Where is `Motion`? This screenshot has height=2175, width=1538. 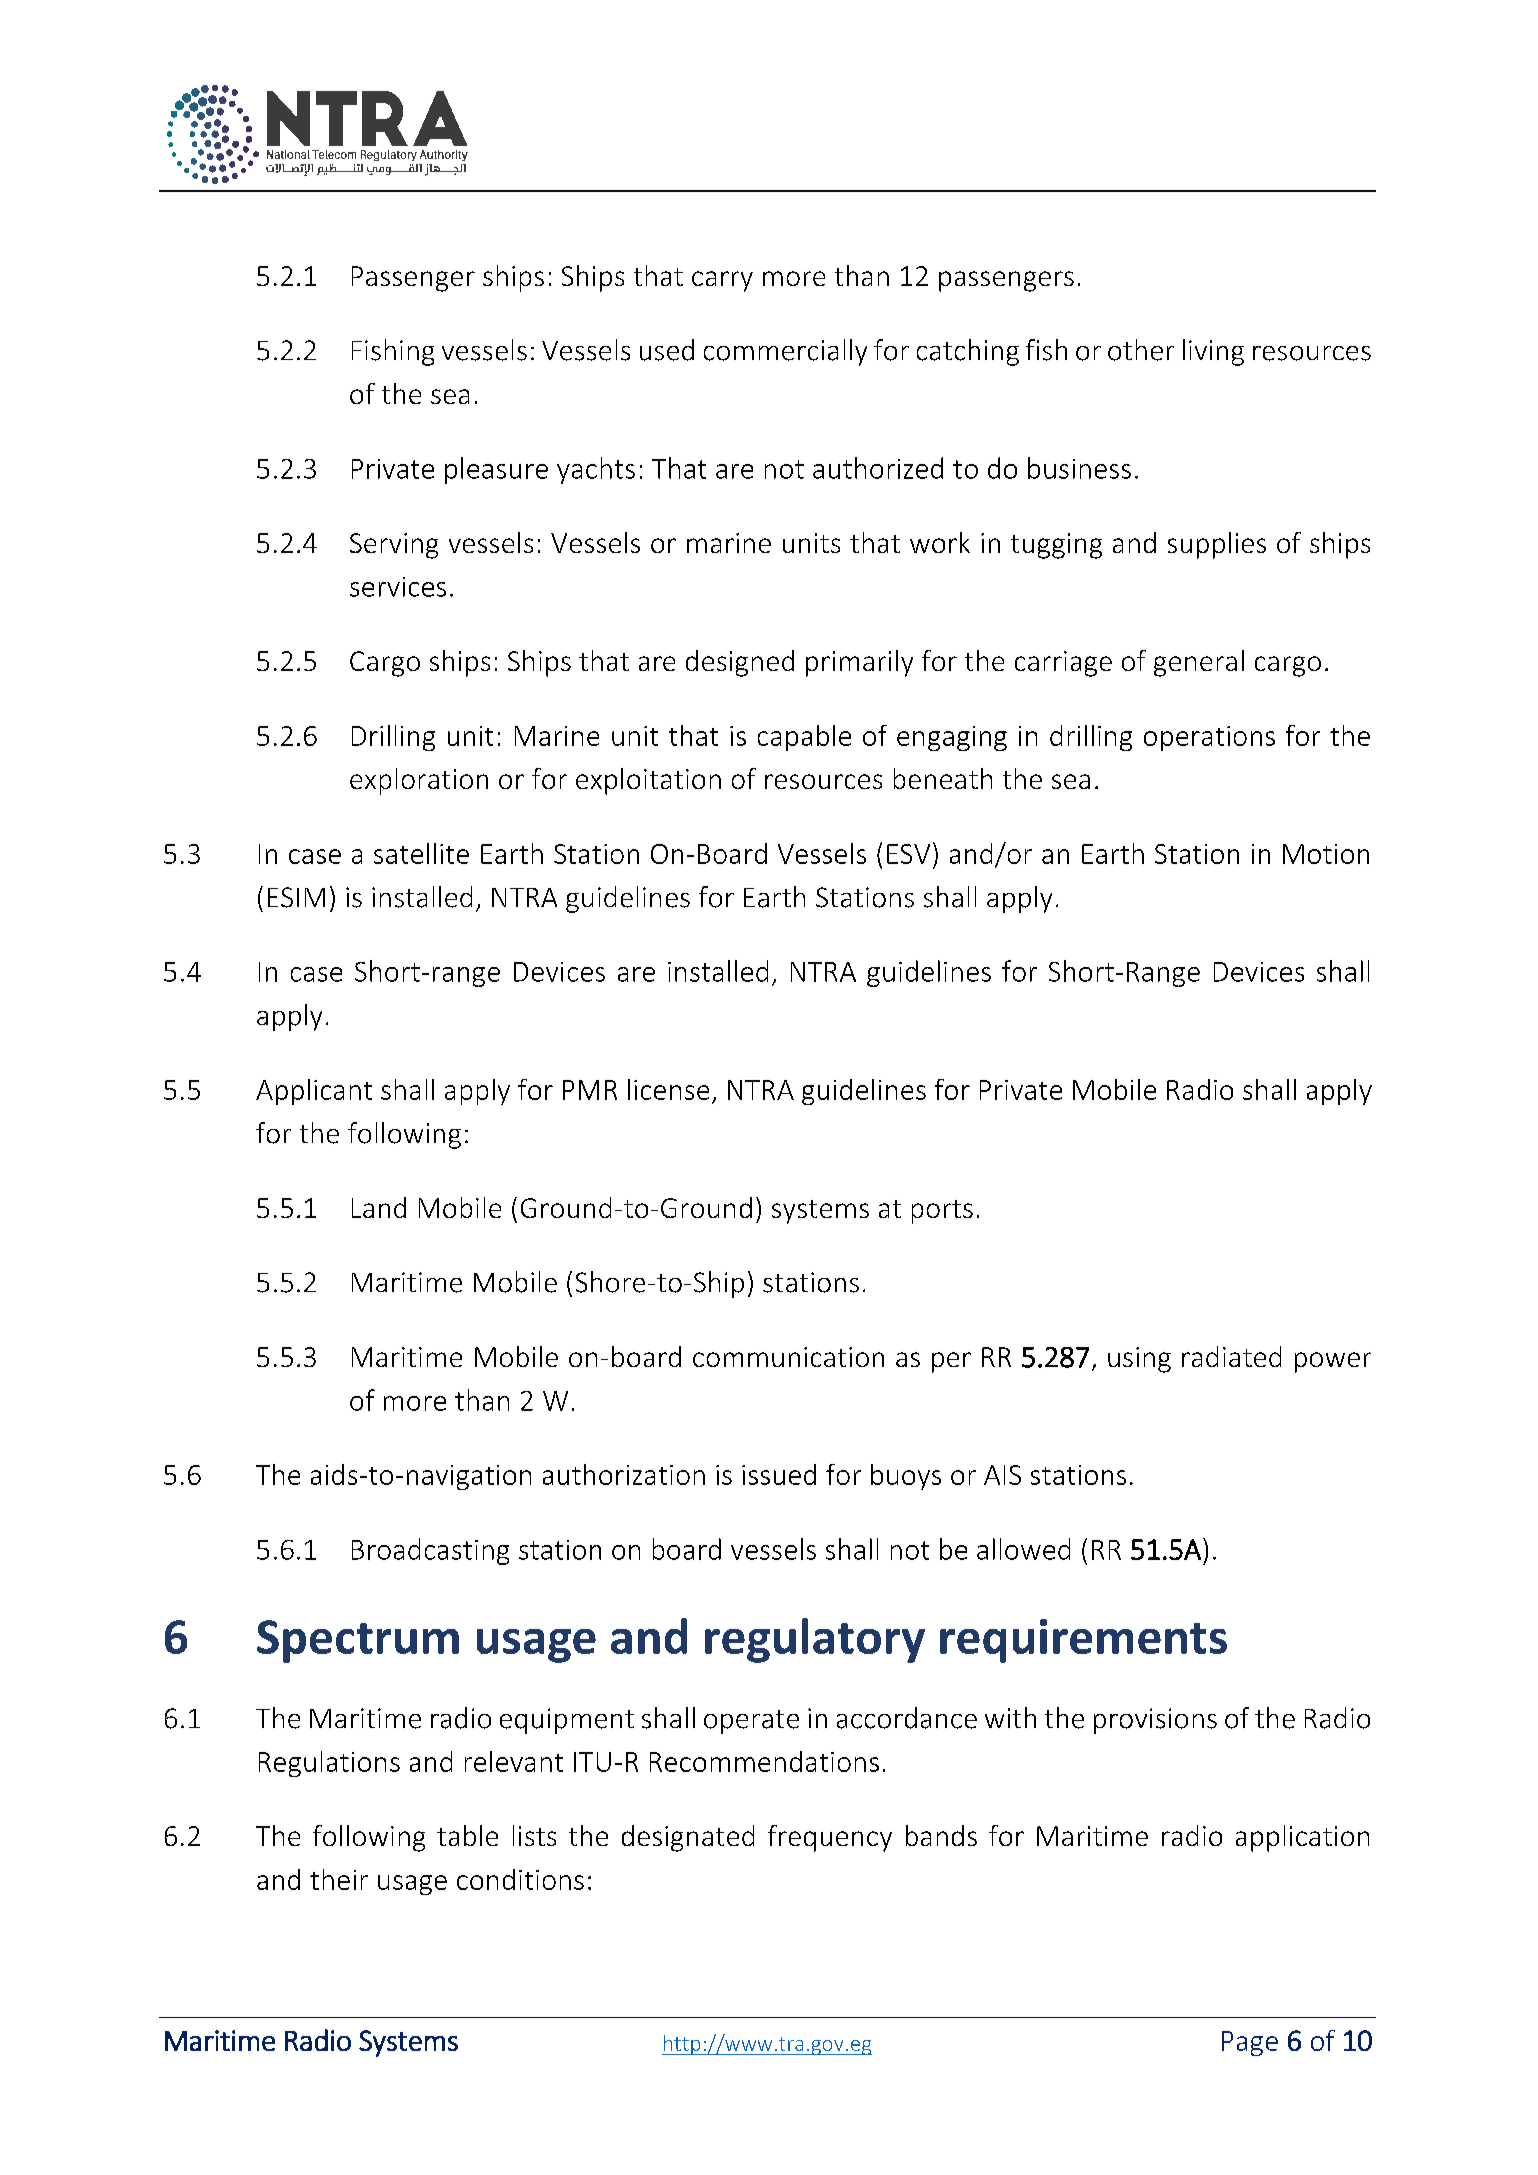 Motion is located at coordinates (1326, 854).
